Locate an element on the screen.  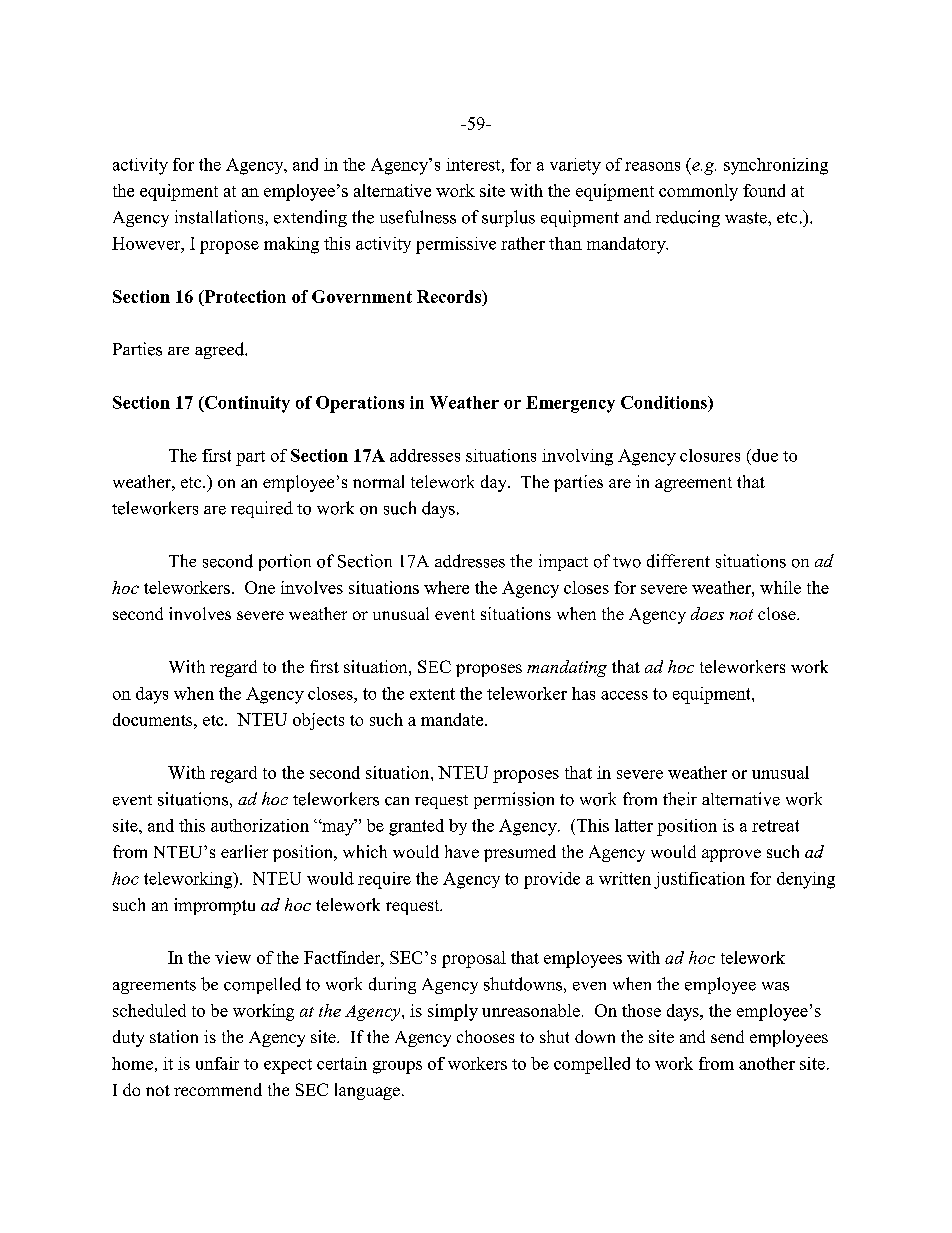
approve is located at coordinates (731, 855).
